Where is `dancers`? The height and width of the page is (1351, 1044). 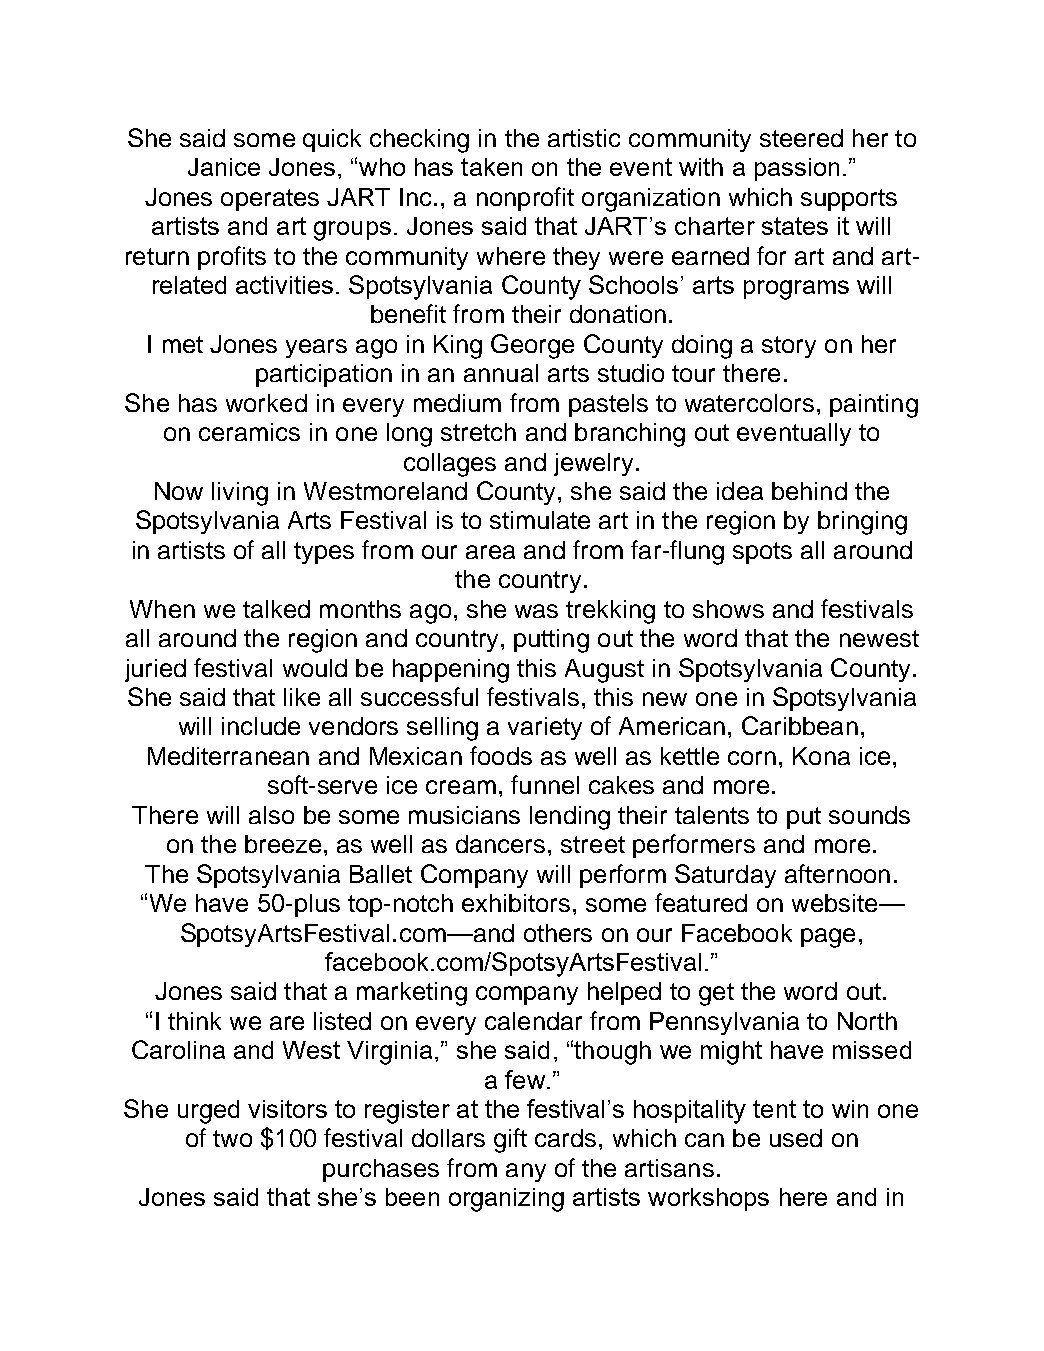
dancers is located at coordinates (500, 844).
